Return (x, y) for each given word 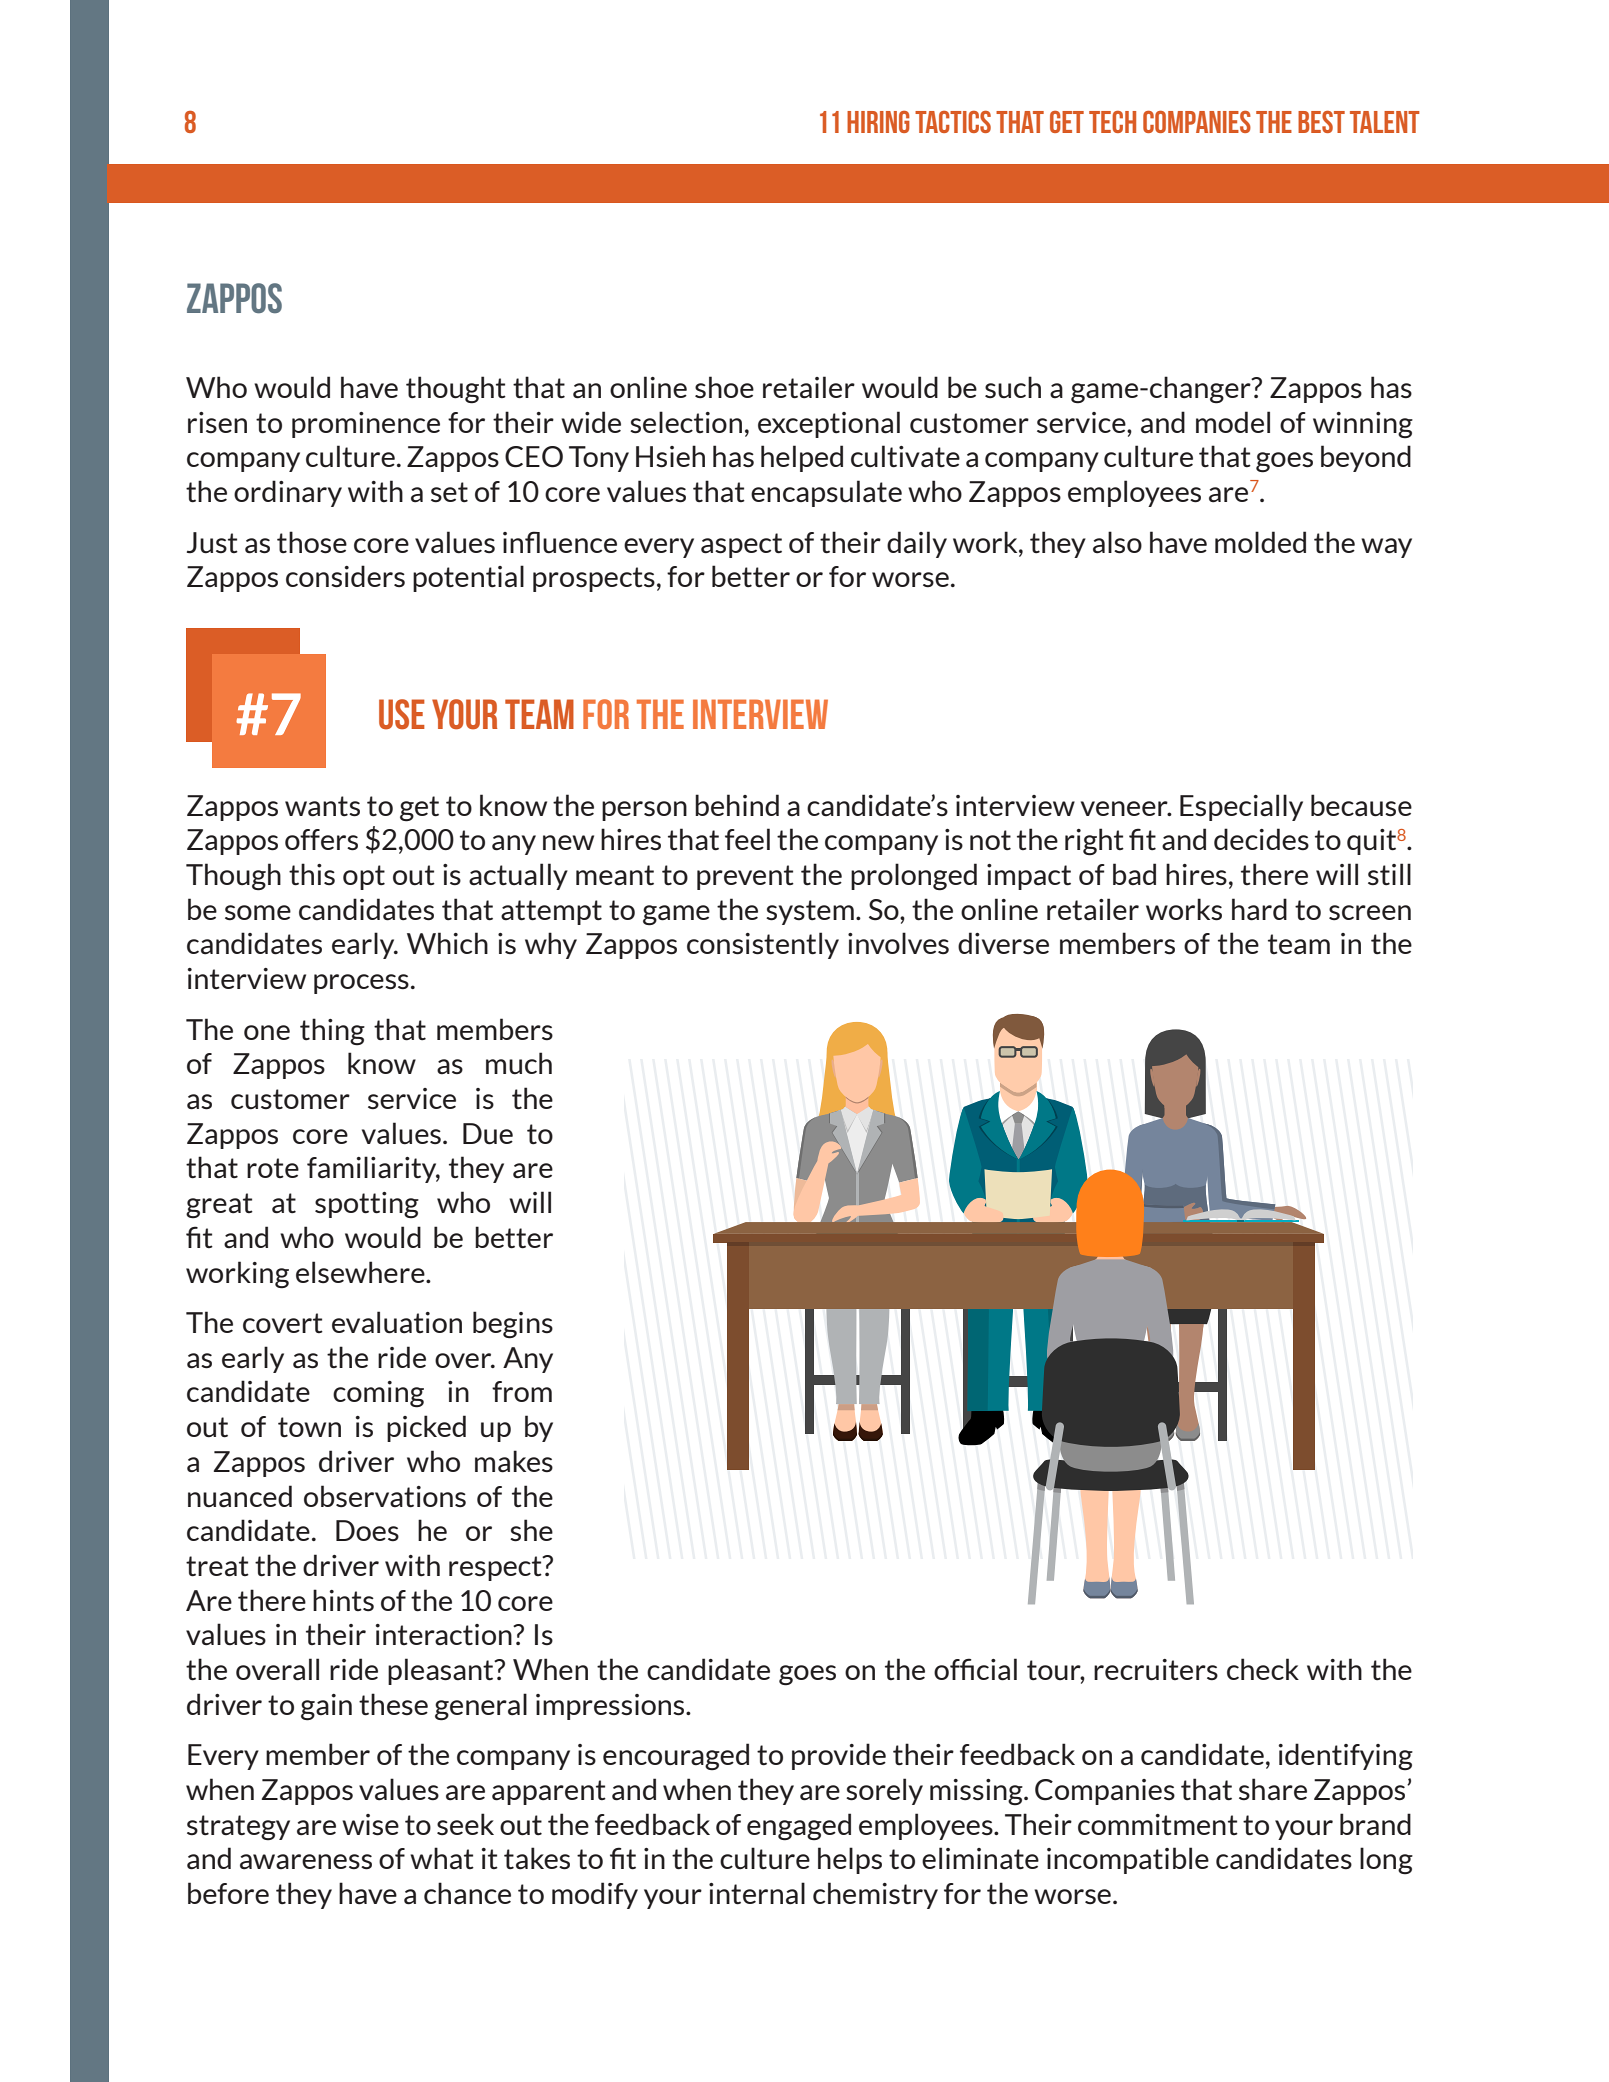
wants (322, 806)
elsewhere (361, 1272)
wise (370, 1825)
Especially (1241, 807)
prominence (366, 425)
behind (737, 805)
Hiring (878, 122)
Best (1321, 122)
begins (513, 1325)
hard (1259, 909)
